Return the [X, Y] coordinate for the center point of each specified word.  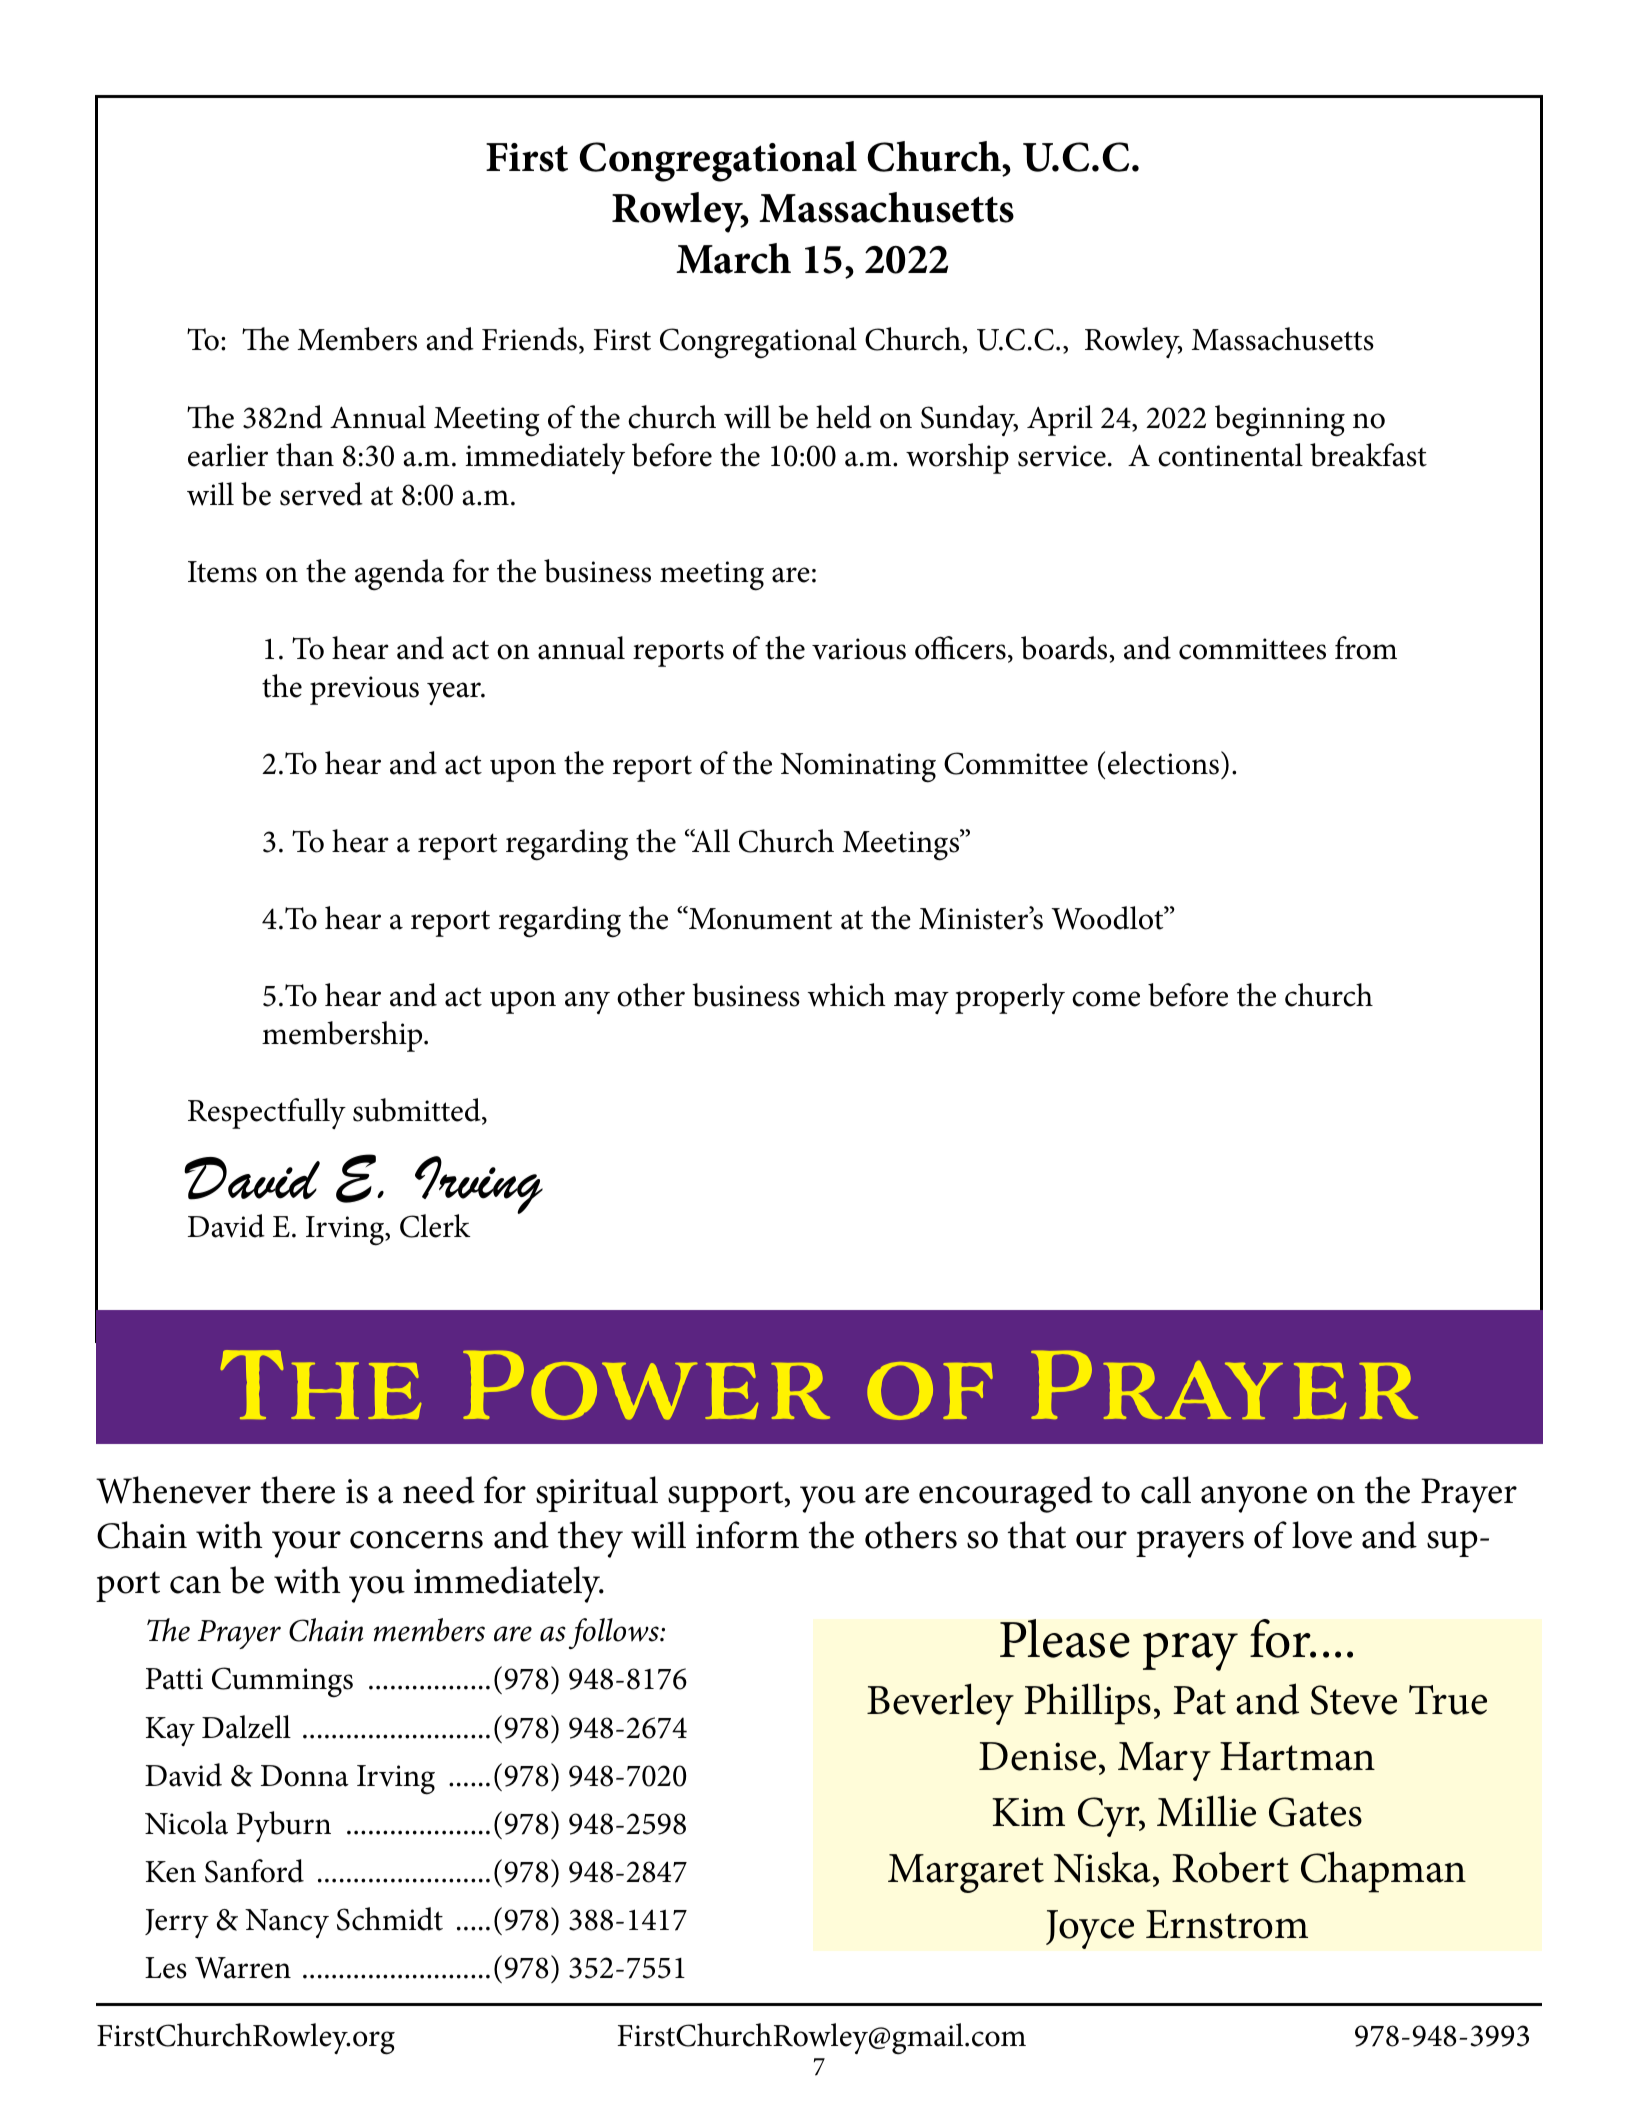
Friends [529, 339]
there [298, 1490]
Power [646, 1385]
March [733, 258]
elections [1163, 763]
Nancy [287, 1923]
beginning [1280, 421]
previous [364, 690]
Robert [1230, 1867]
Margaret [966, 1873]
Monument [759, 918]
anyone [1254, 1499]
